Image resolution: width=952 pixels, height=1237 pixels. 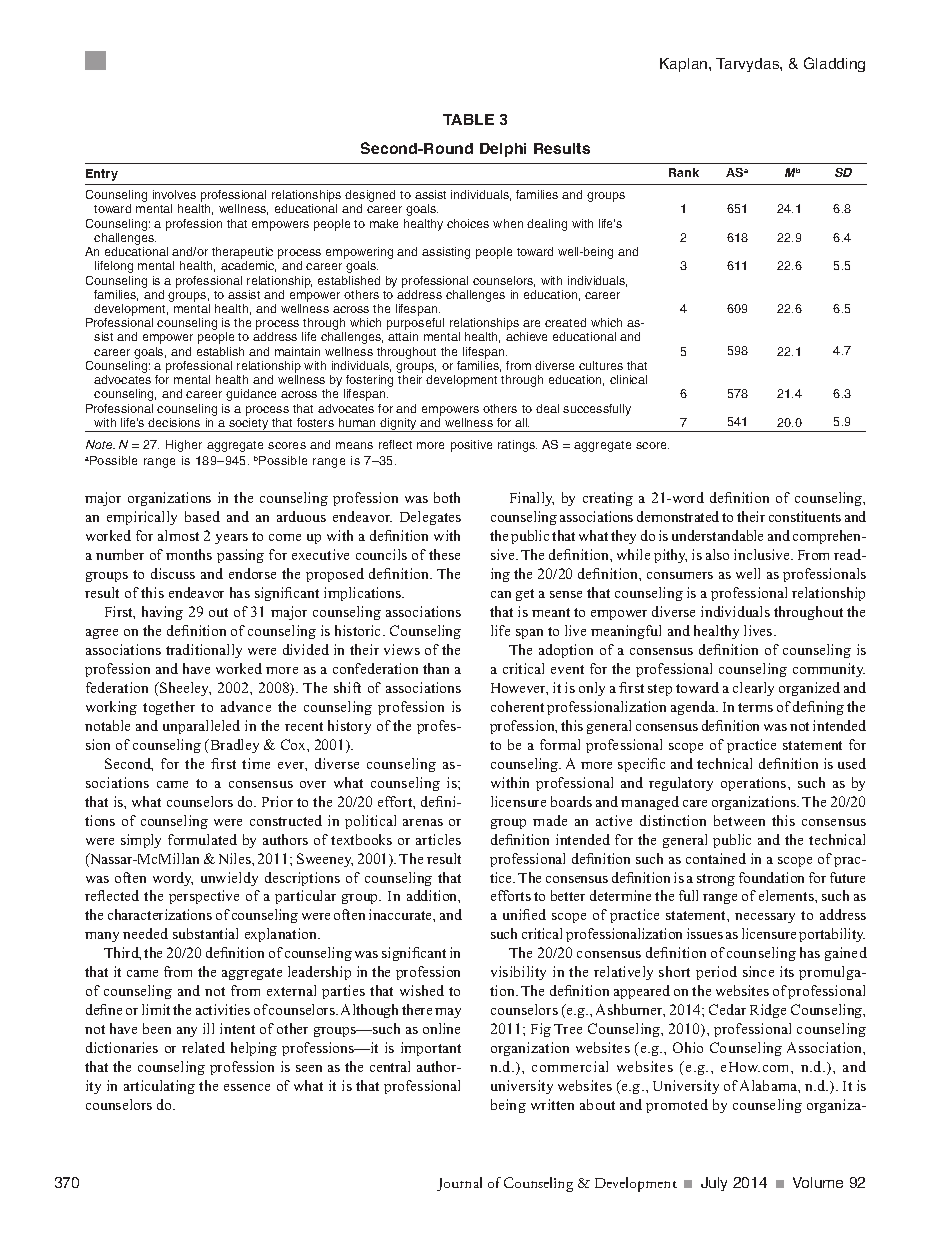 I want to click on Delphi, so click(x=503, y=150).
